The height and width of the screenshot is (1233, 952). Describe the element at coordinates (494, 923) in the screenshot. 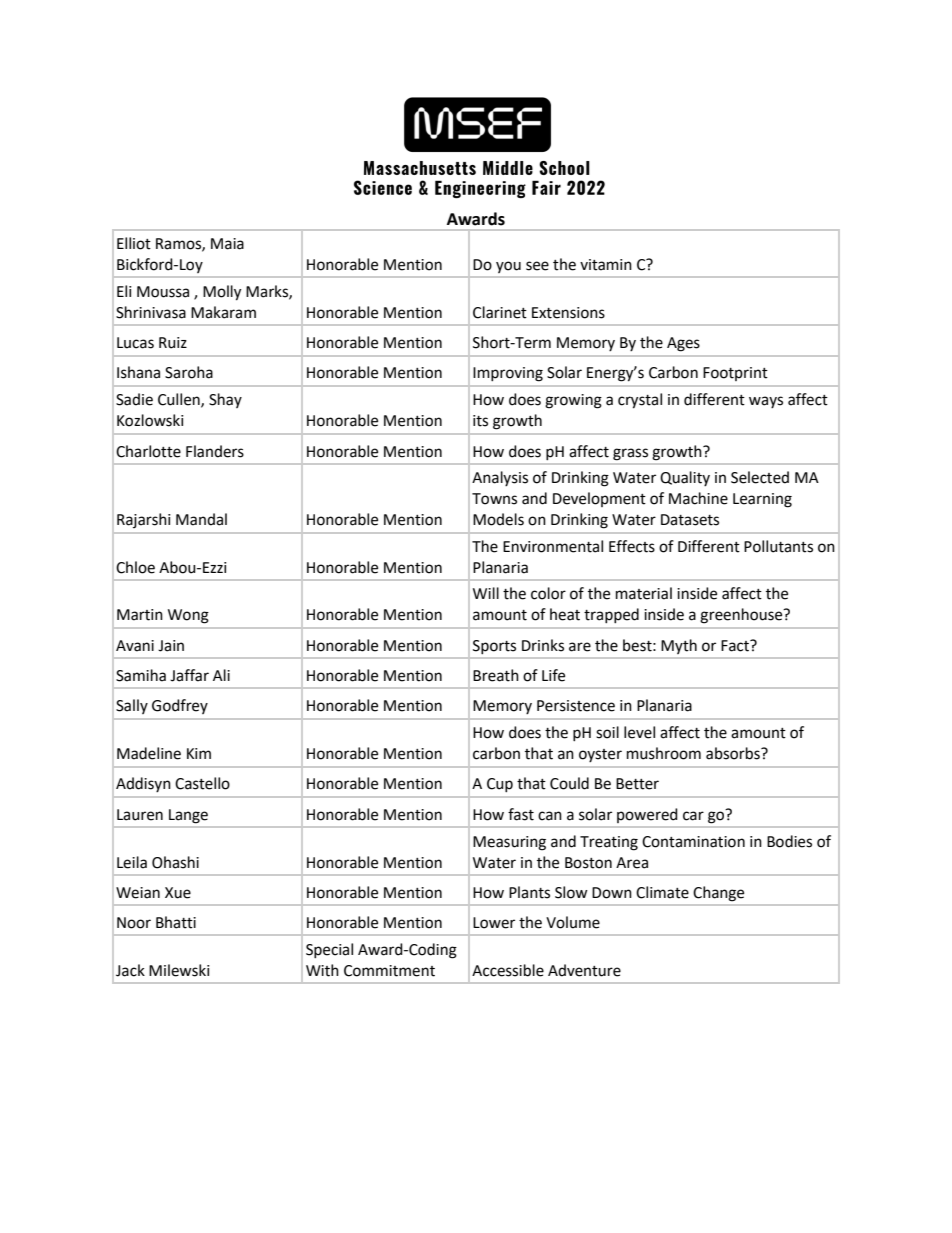

I see `Lower` at that location.
